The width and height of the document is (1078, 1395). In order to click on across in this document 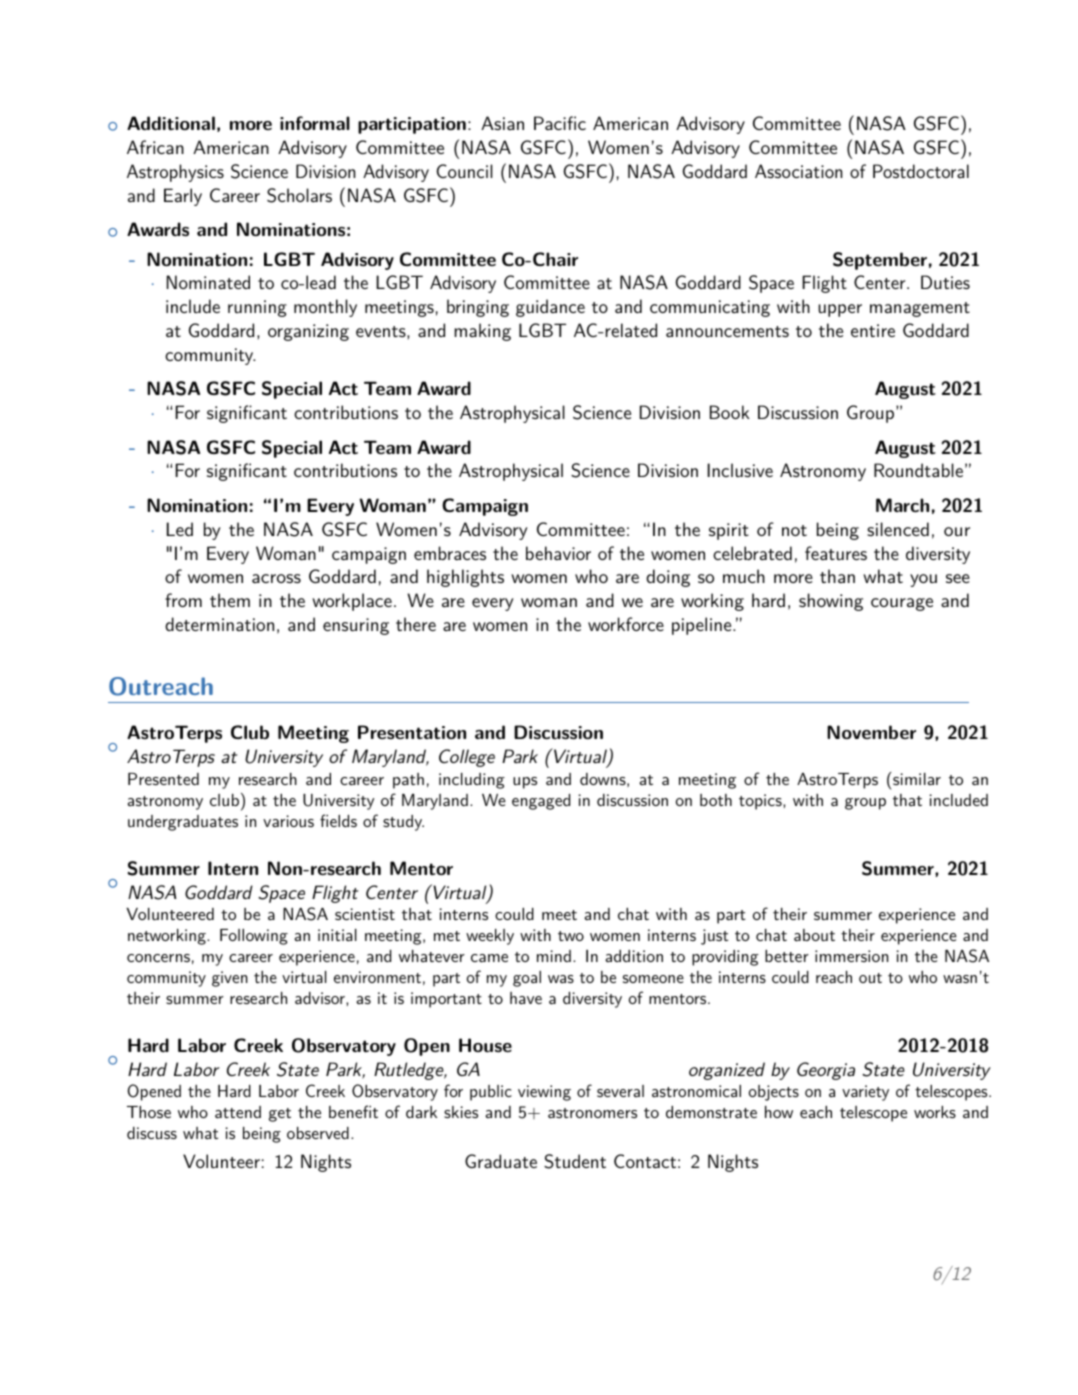, I will do `click(276, 578)`.
